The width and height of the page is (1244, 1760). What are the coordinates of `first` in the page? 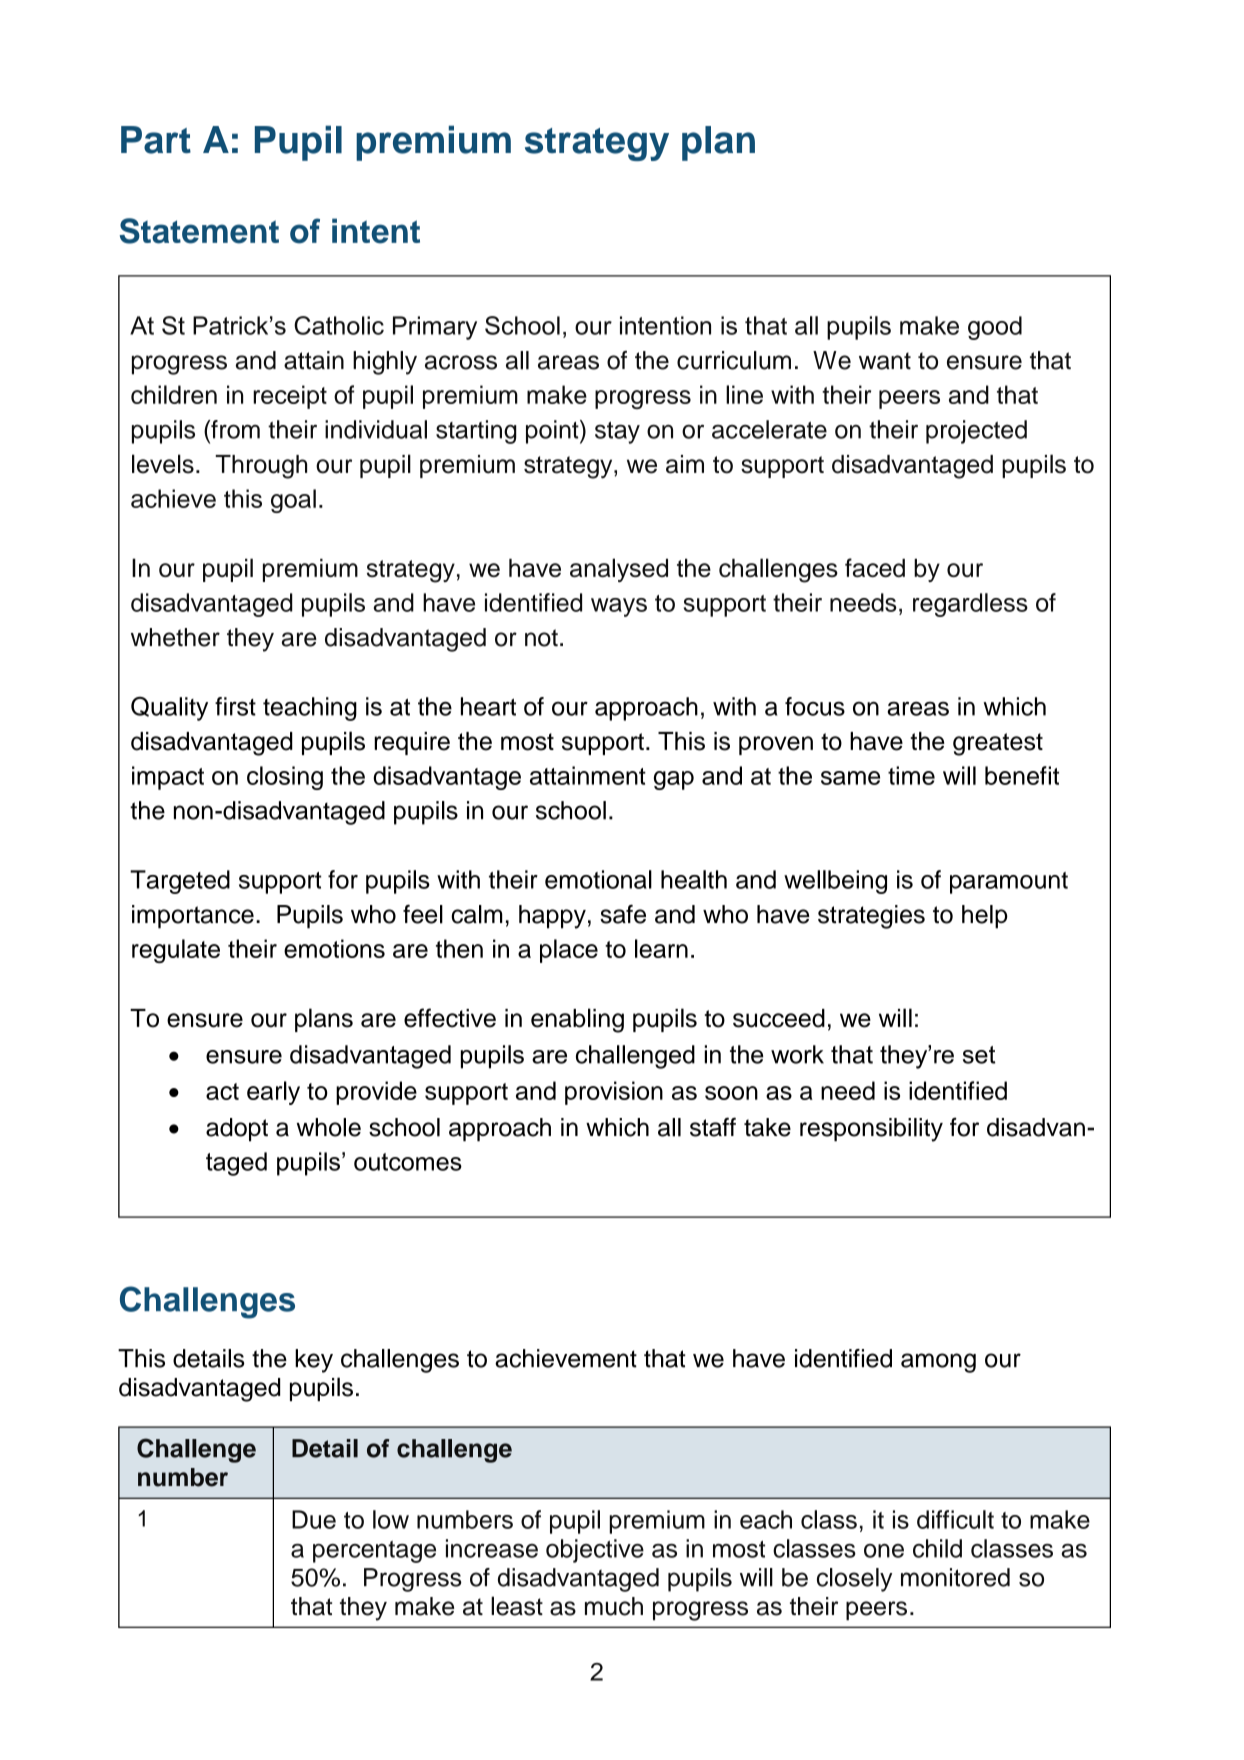 It's located at (235, 706).
